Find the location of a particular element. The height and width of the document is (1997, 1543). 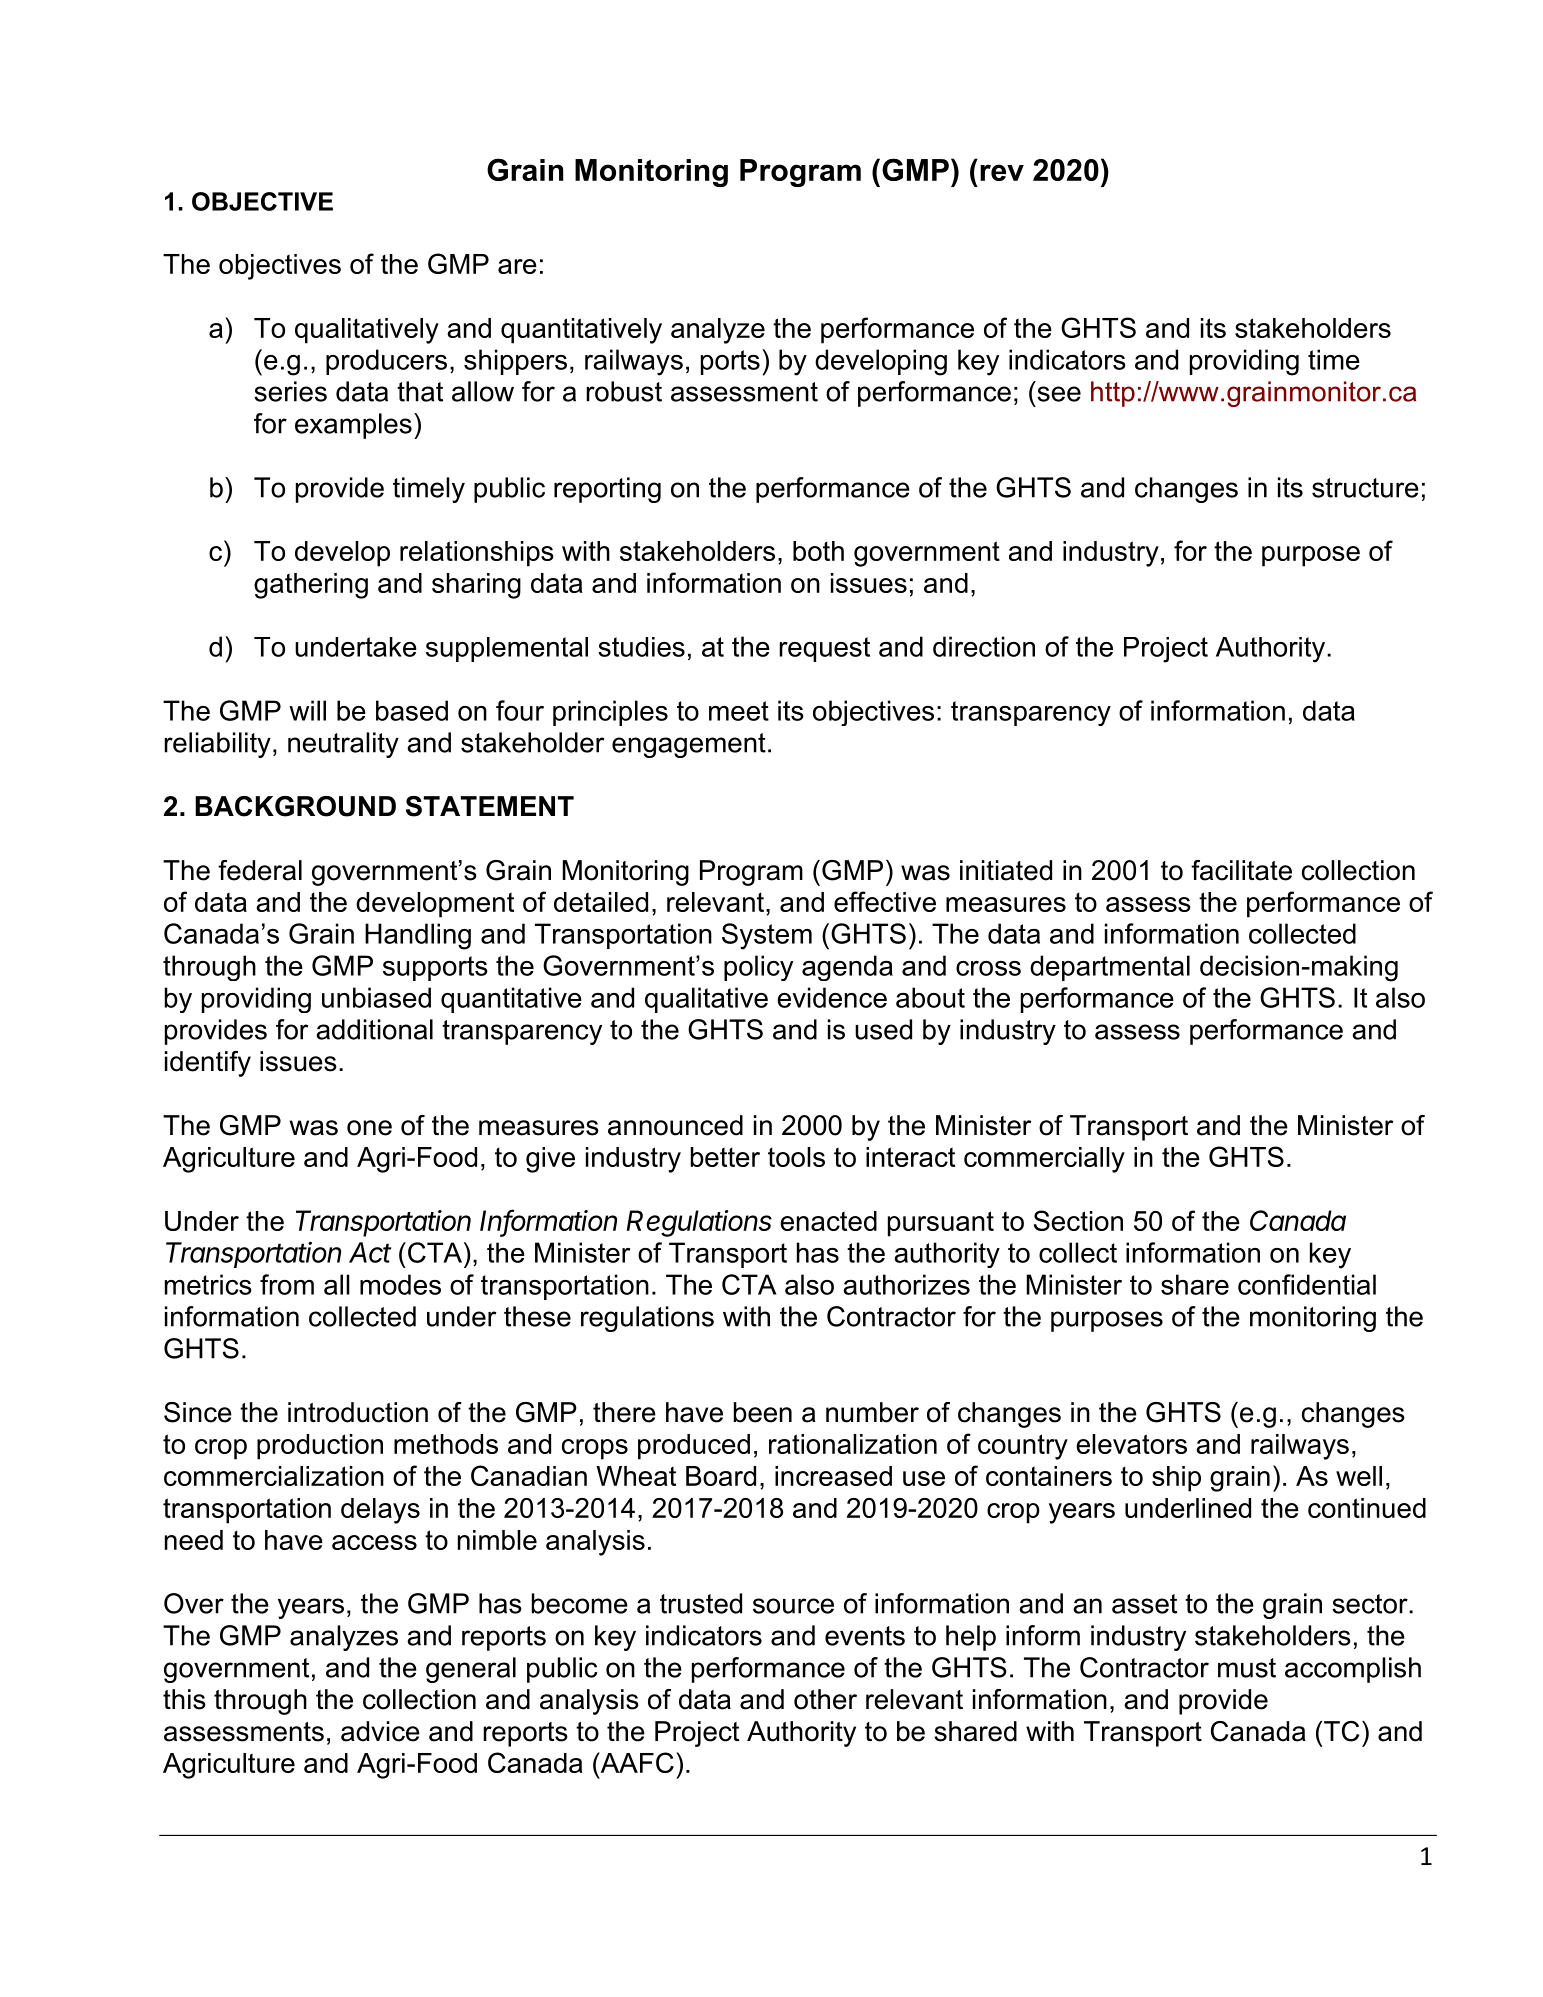

structure is located at coordinates (1365, 488).
